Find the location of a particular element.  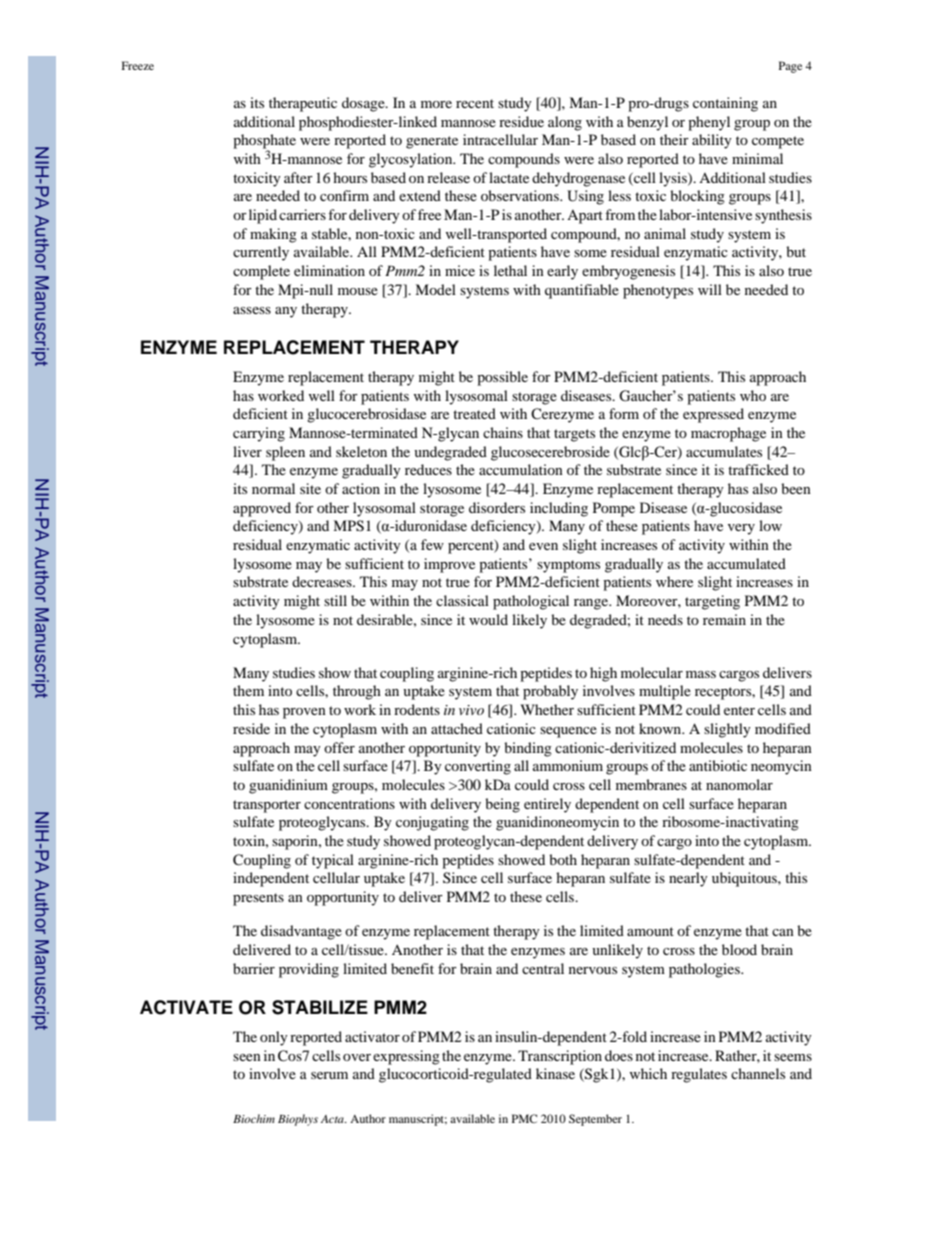

containing is located at coordinates (725, 104).
